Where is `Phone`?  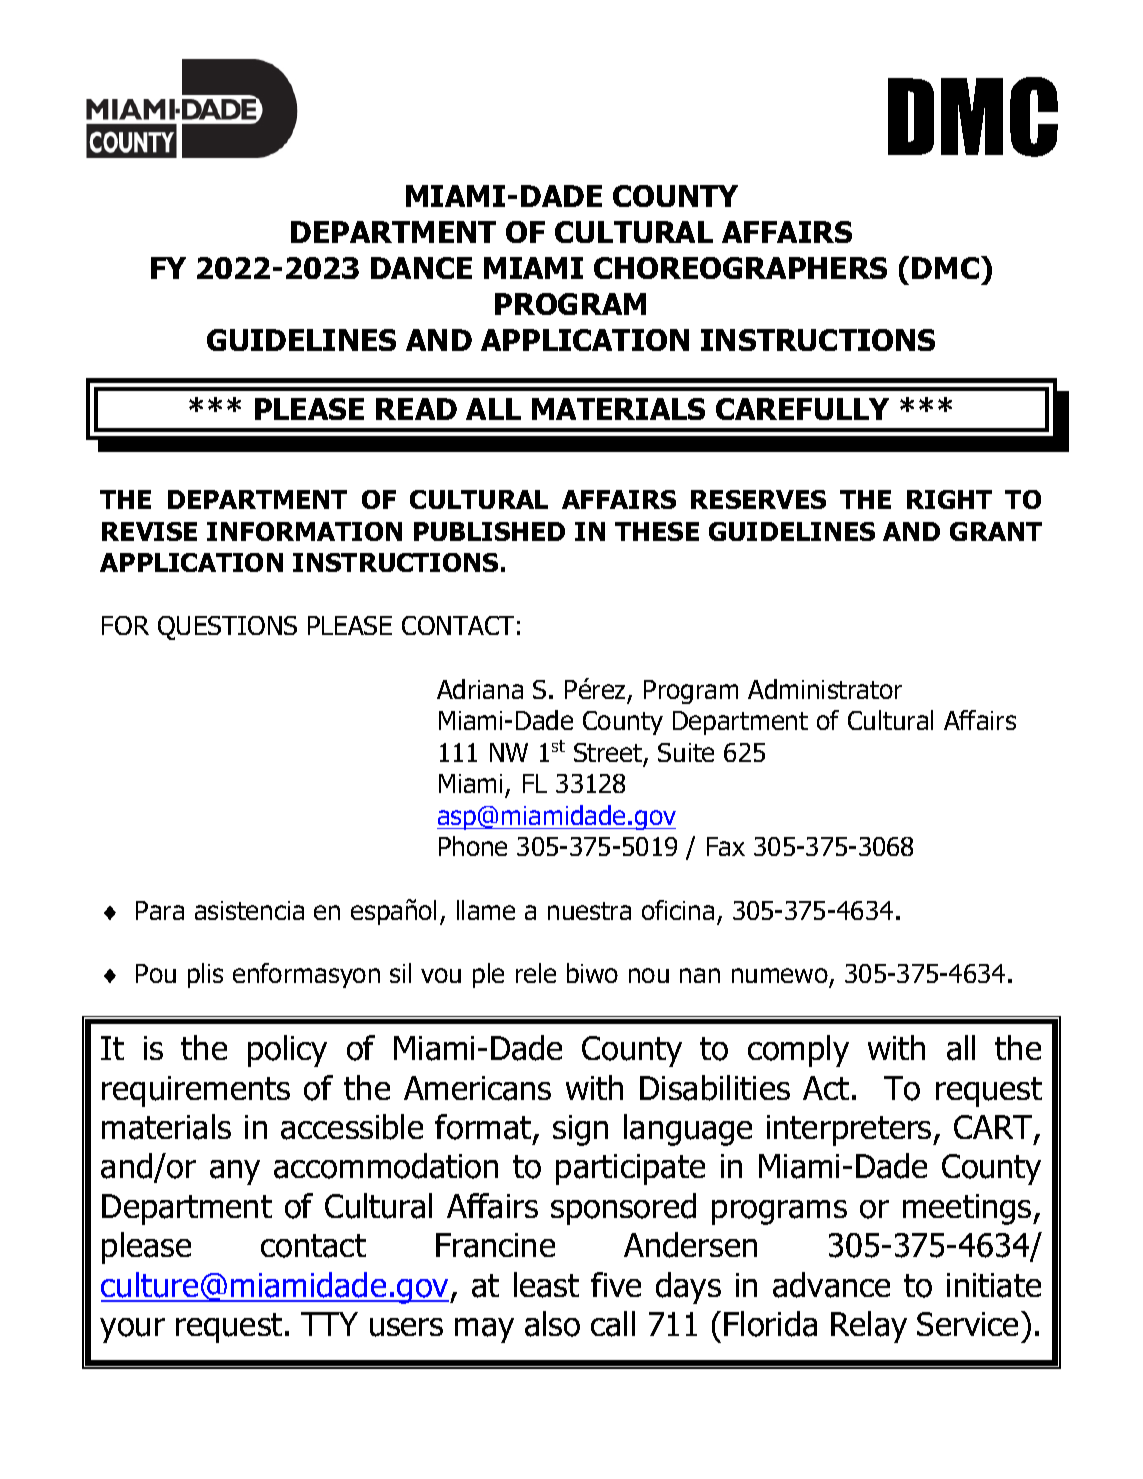 Phone is located at coordinates (473, 846).
